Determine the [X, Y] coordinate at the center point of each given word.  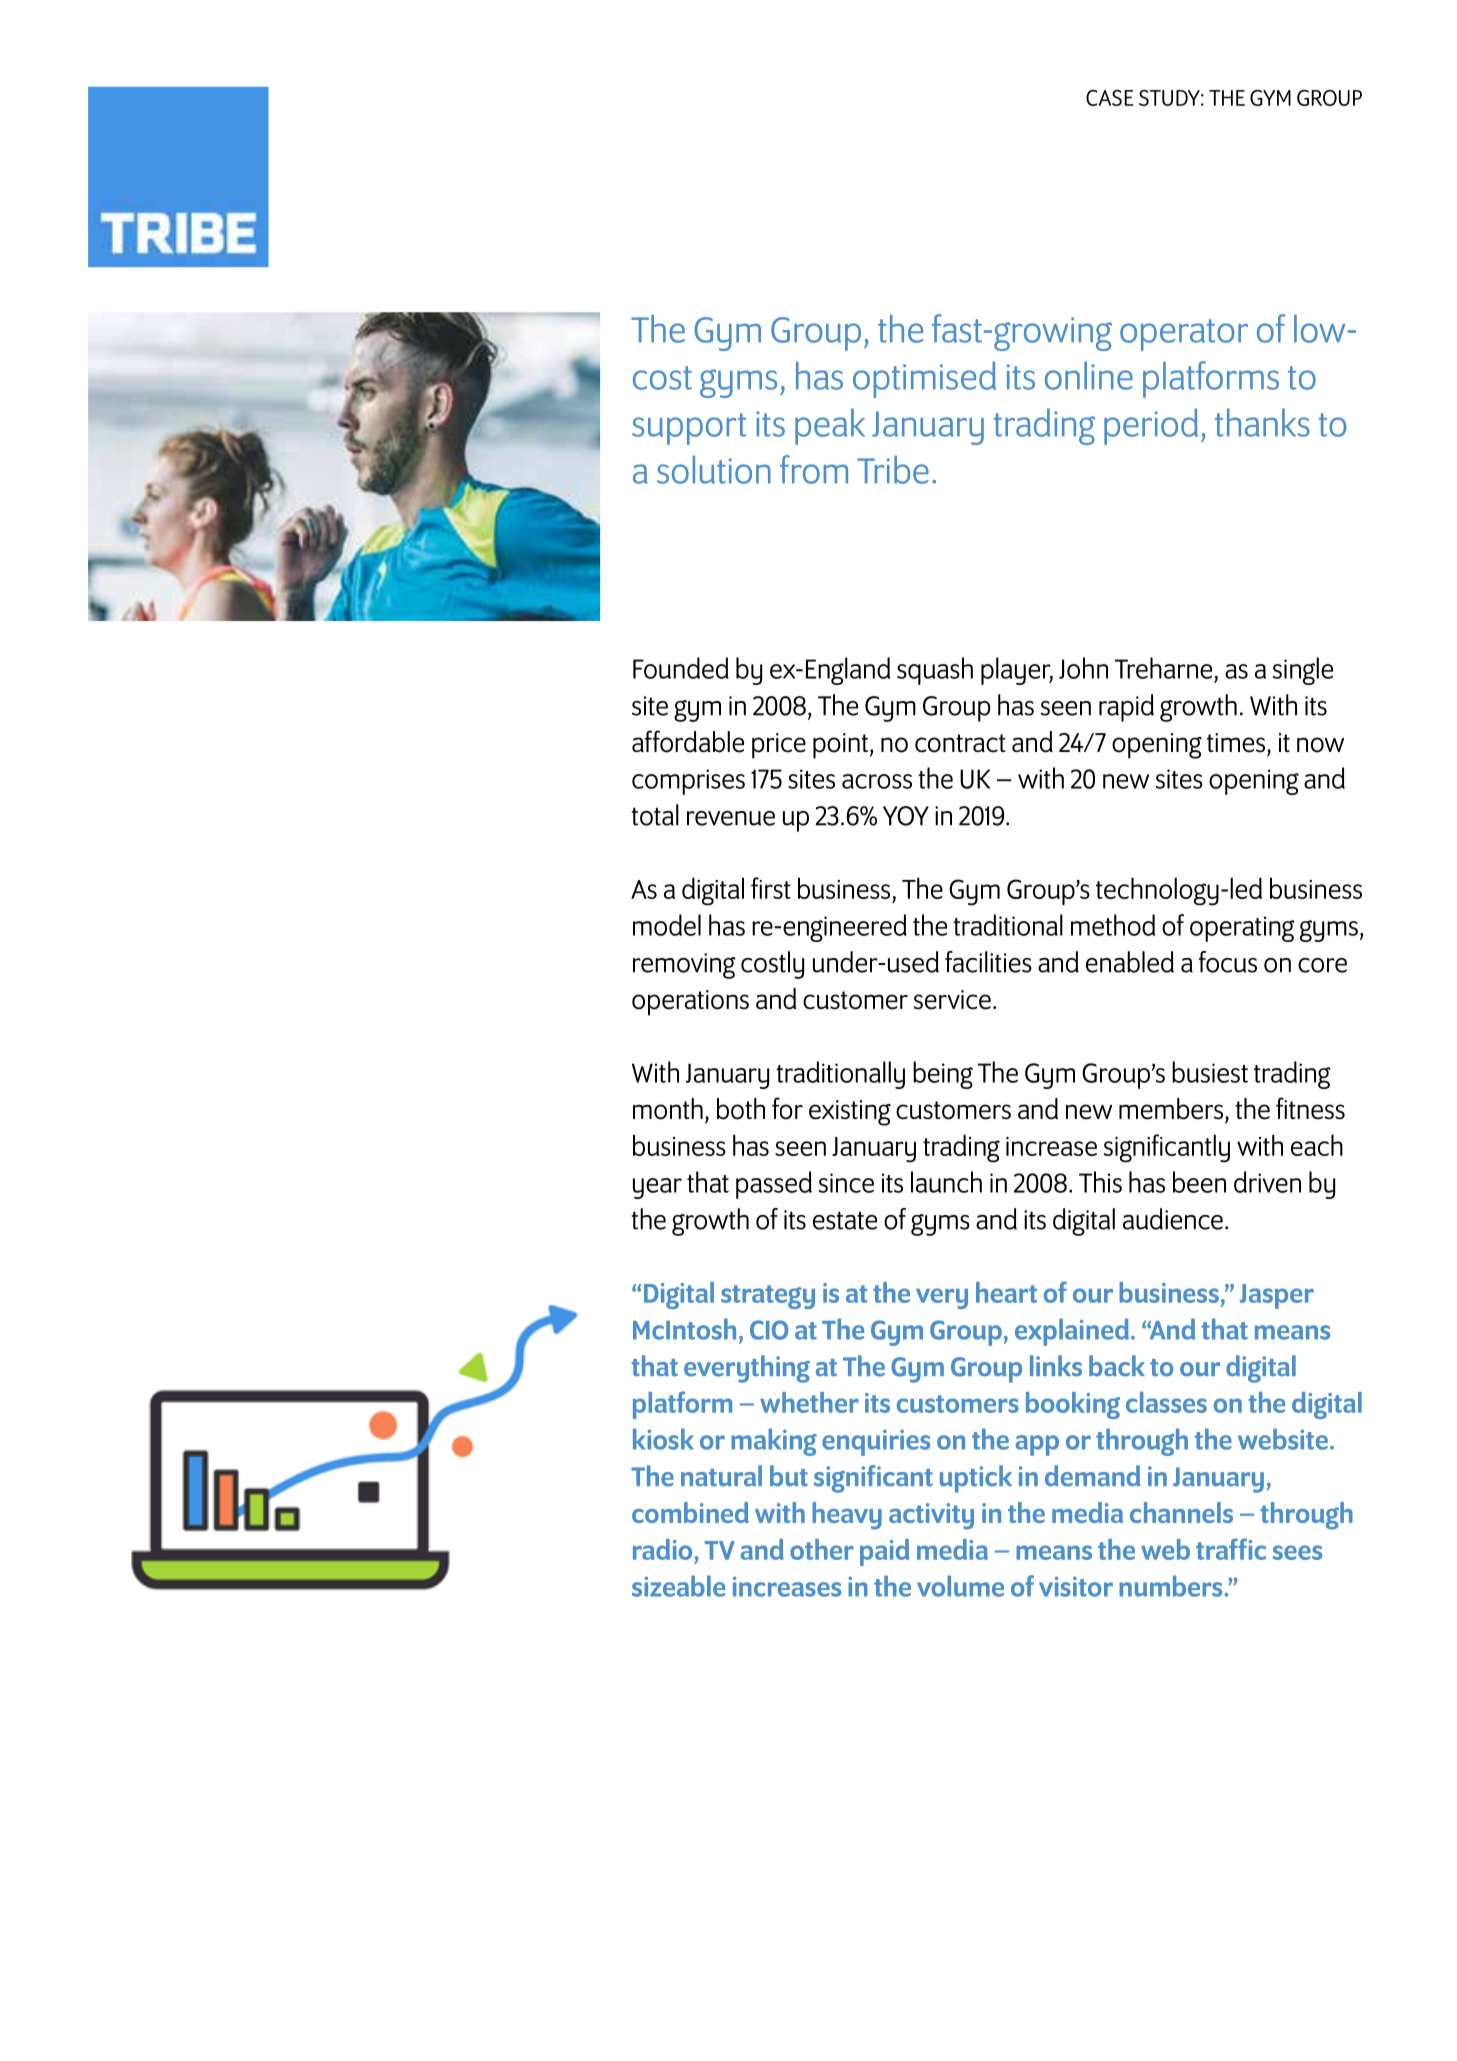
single [1303, 671]
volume [960, 1586]
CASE [1110, 98]
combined [690, 1512]
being [943, 1075]
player [1017, 671]
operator [1184, 335]
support [689, 429]
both [741, 1109]
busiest [1210, 1072]
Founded [681, 668]
